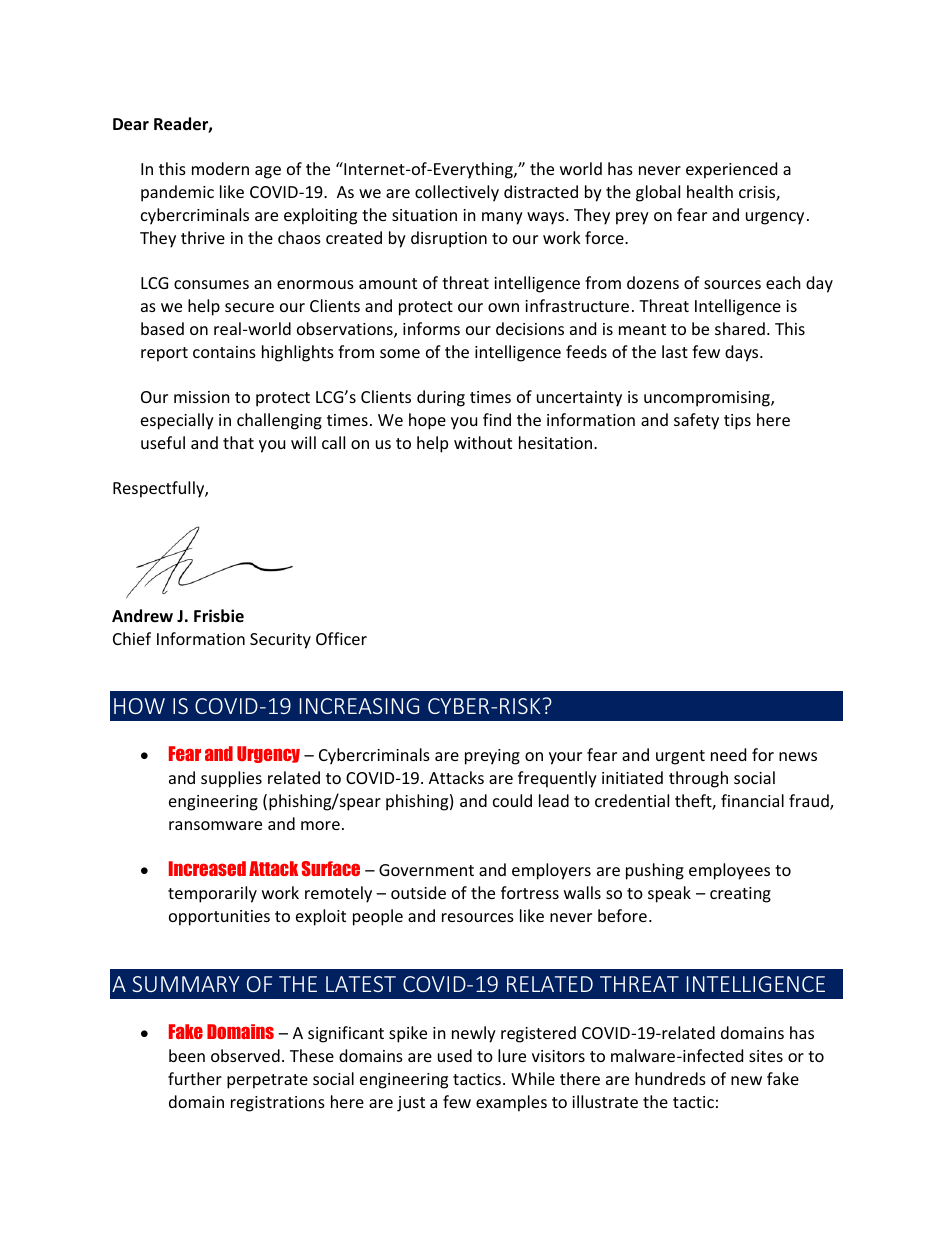  What do you see at coordinates (457, 193) in the screenshot?
I see `collectively` at bounding box center [457, 193].
